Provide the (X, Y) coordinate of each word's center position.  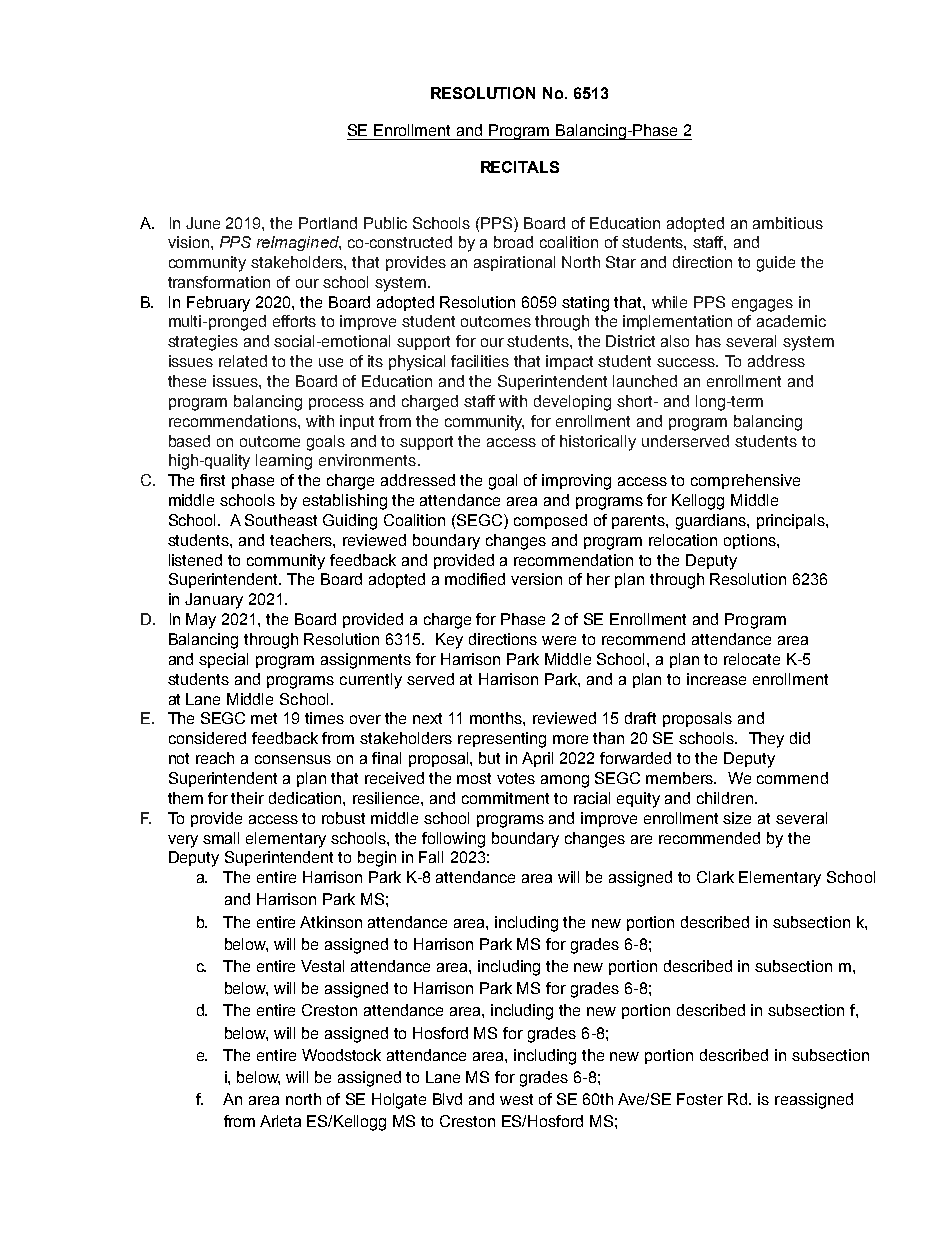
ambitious (788, 223)
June (203, 223)
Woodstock (341, 1055)
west (516, 1099)
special (223, 660)
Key (449, 641)
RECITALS (520, 167)
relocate (752, 659)
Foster (700, 1099)
